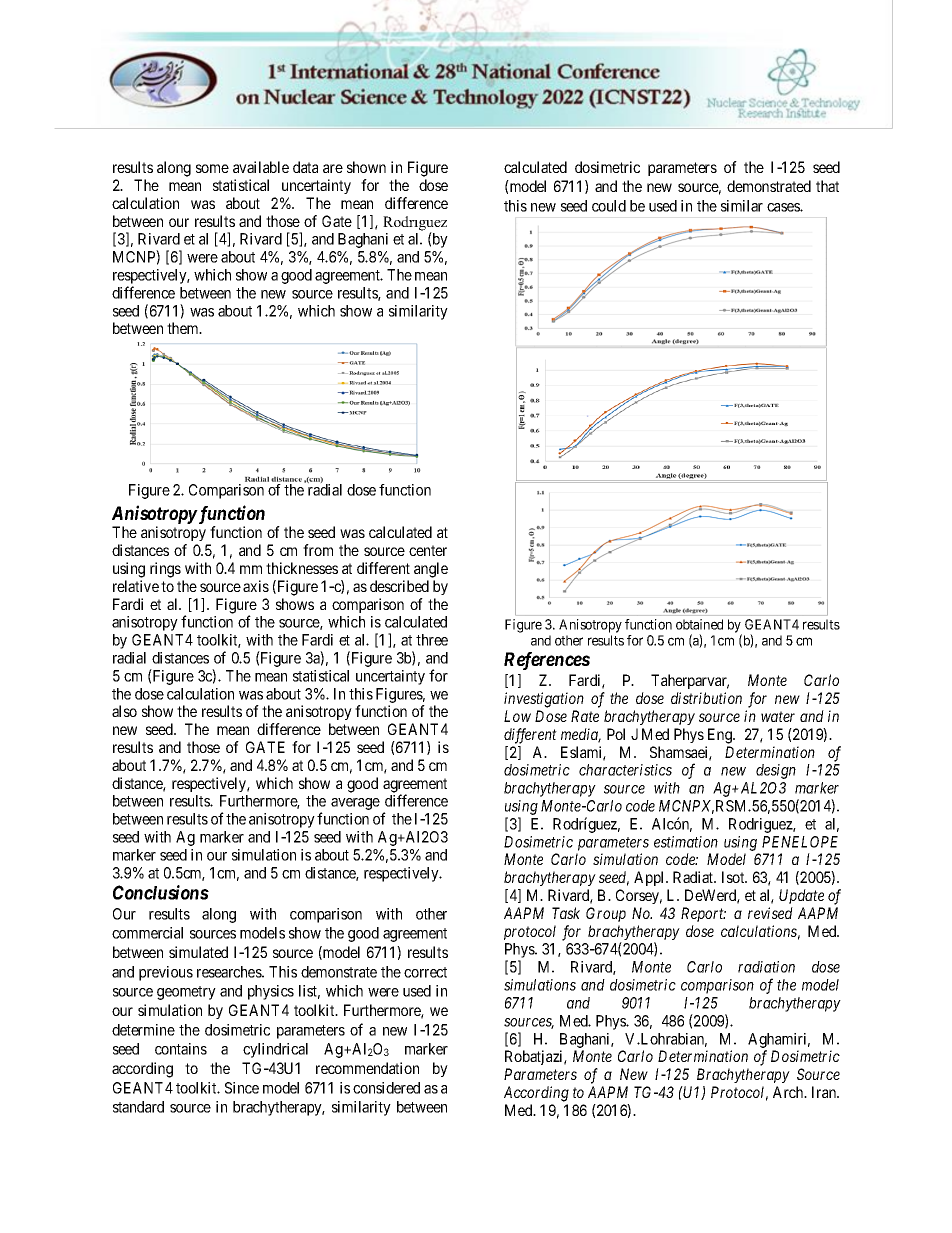  I want to click on Since, so click(242, 1088).
